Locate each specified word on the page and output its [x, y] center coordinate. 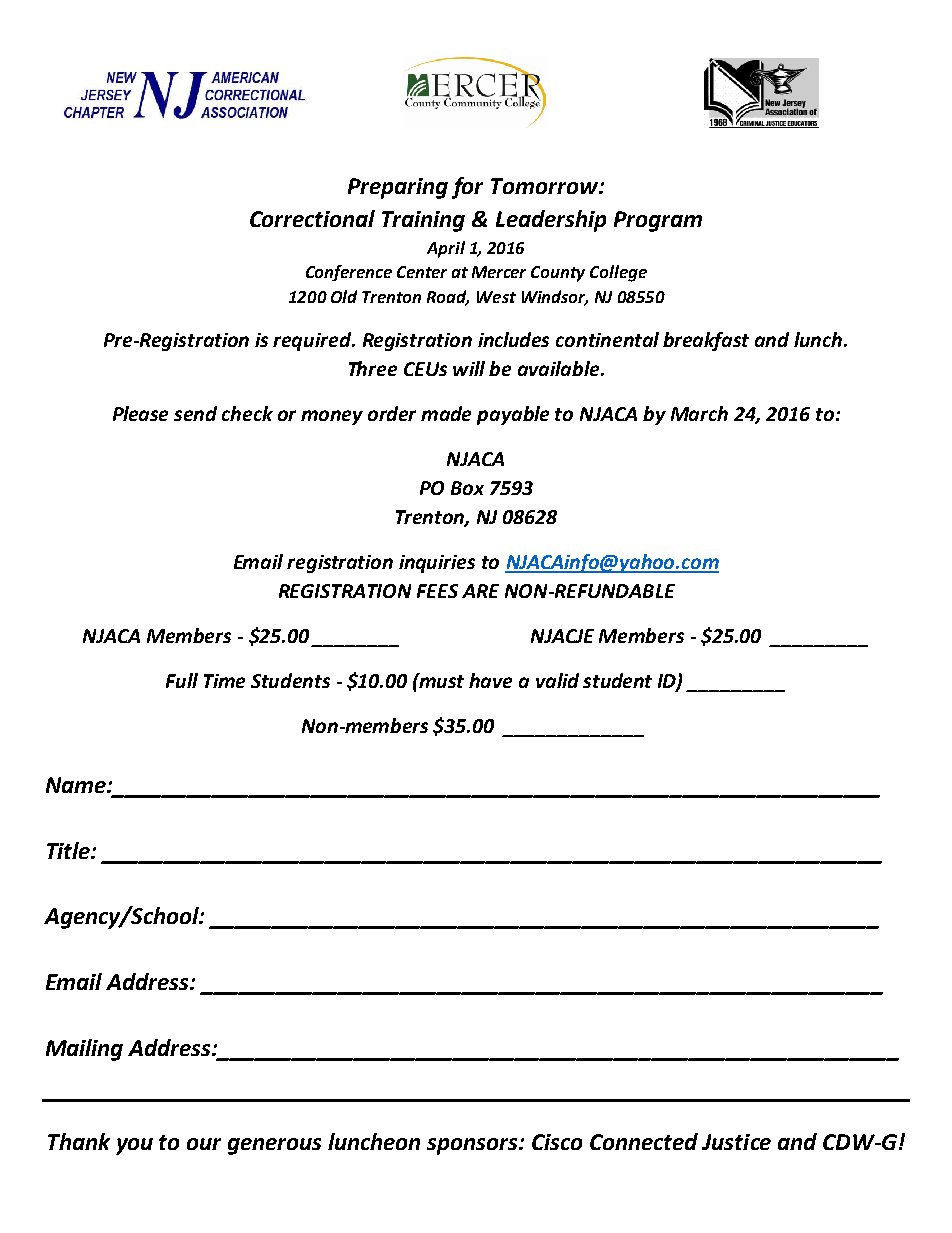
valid [557, 680]
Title [69, 850]
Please [140, 413]
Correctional [312, 218]
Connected [644, 1141]
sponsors [474, 1146]
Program [658, 221]
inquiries [437, 564]
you [134, 1146]
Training [423, 221]
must [441, 680]
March [699, 413]
